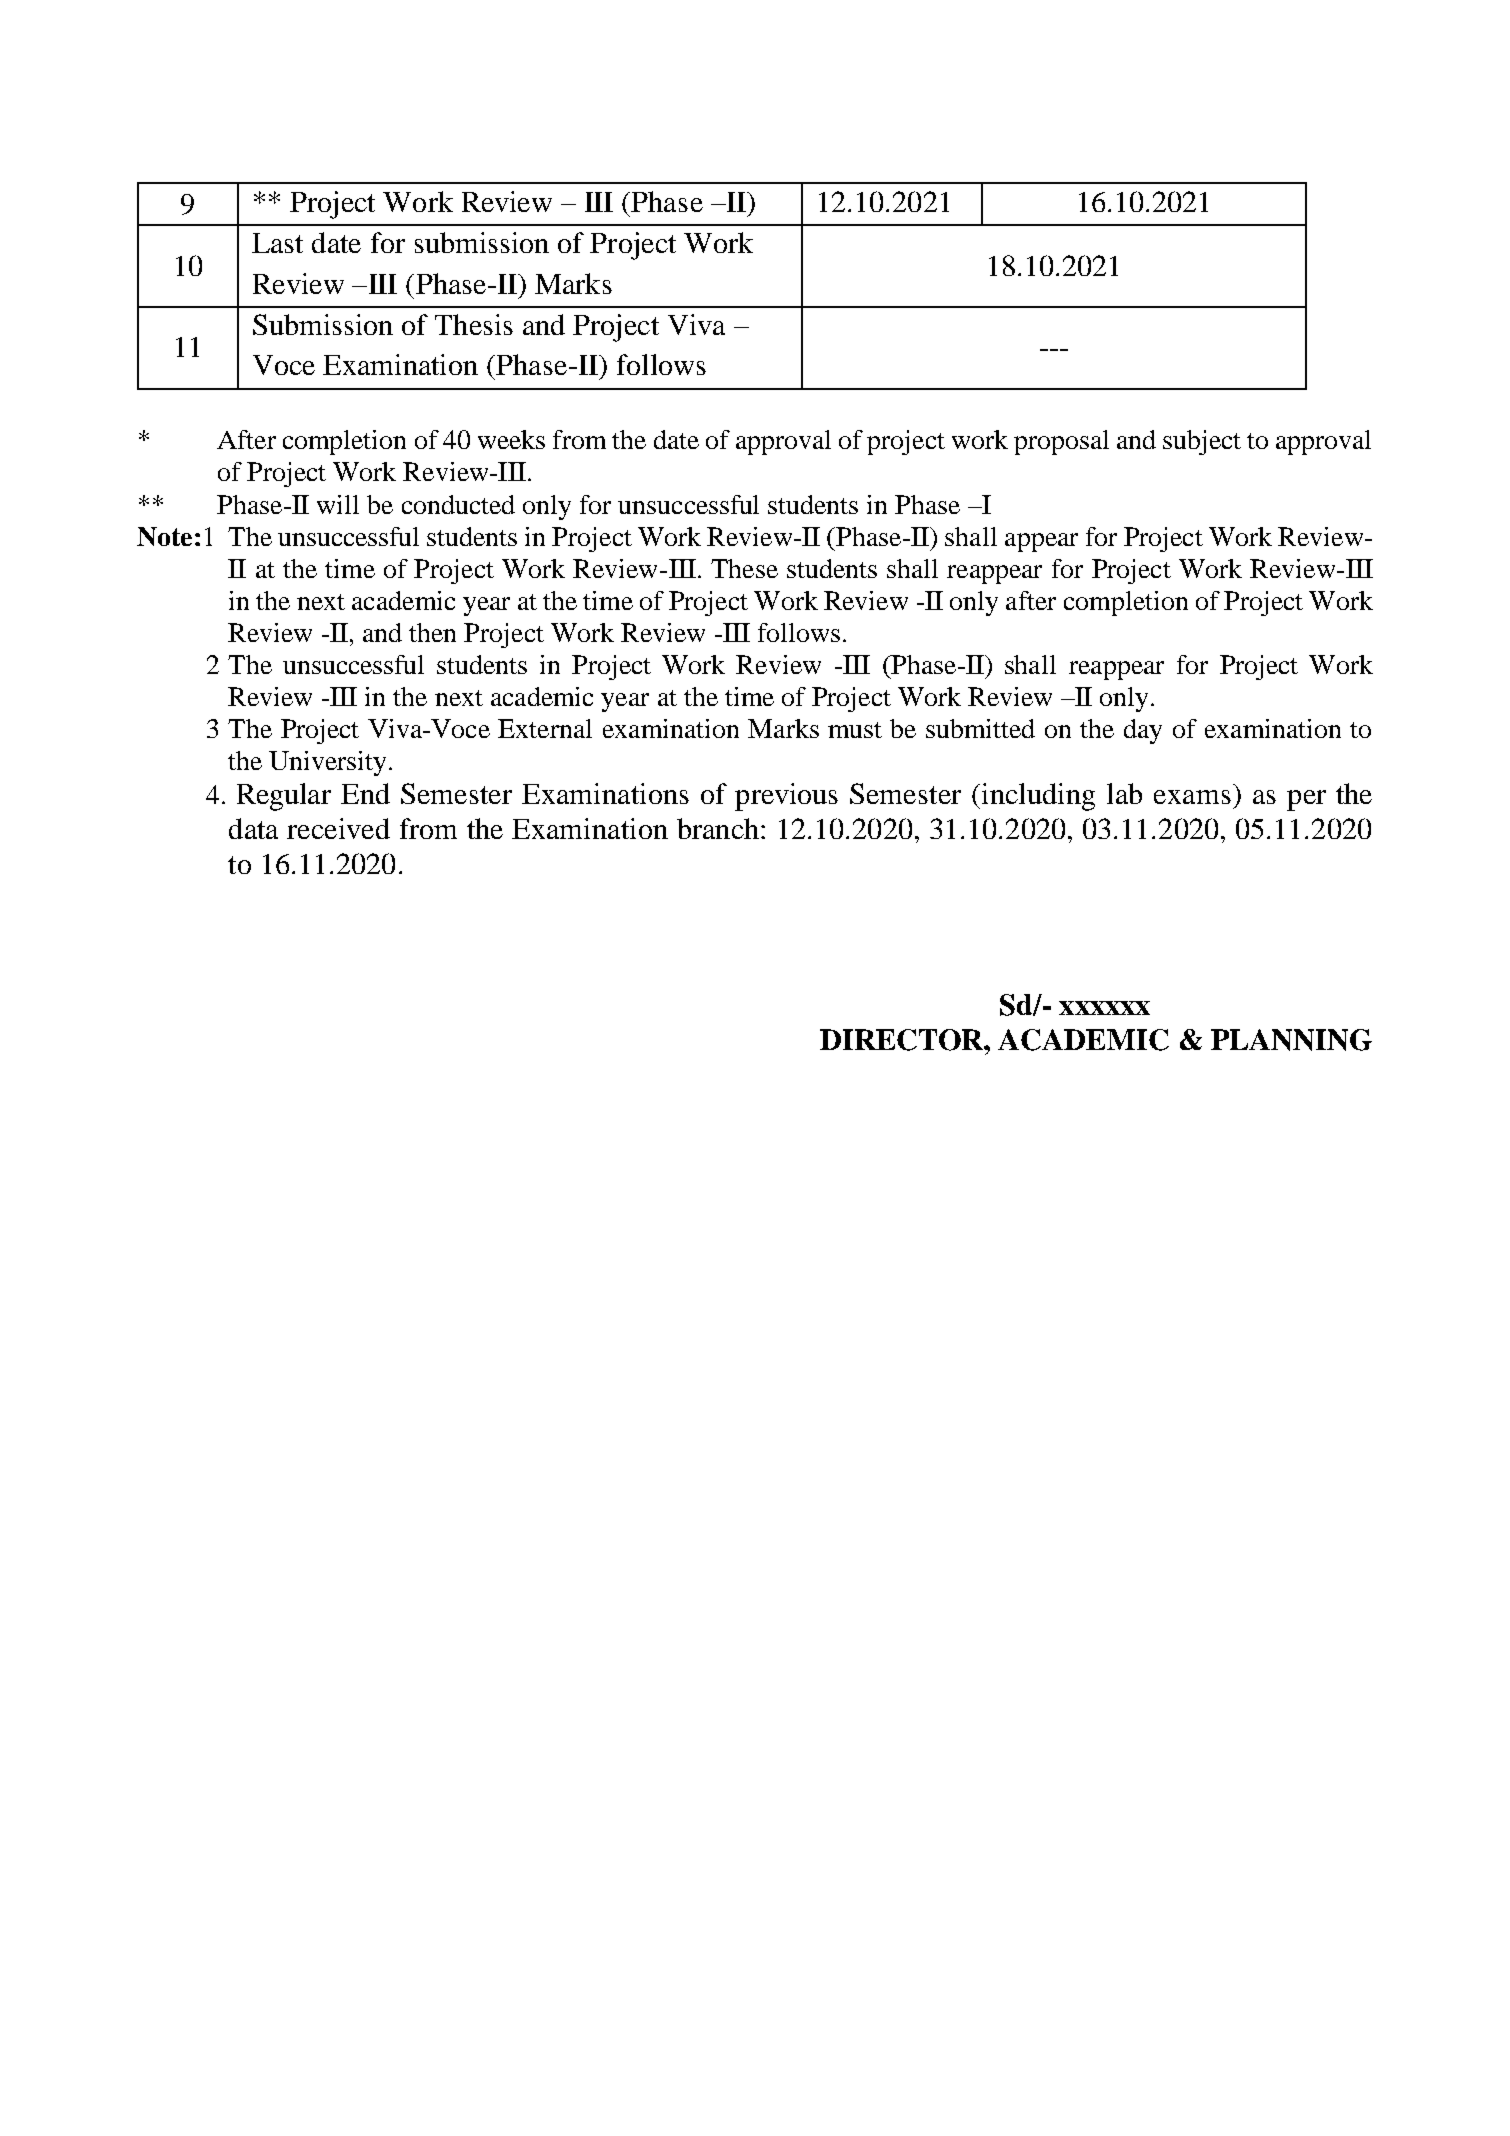  Describe the element at coordinates (338, 828) in the image. I see `received` at that location.
